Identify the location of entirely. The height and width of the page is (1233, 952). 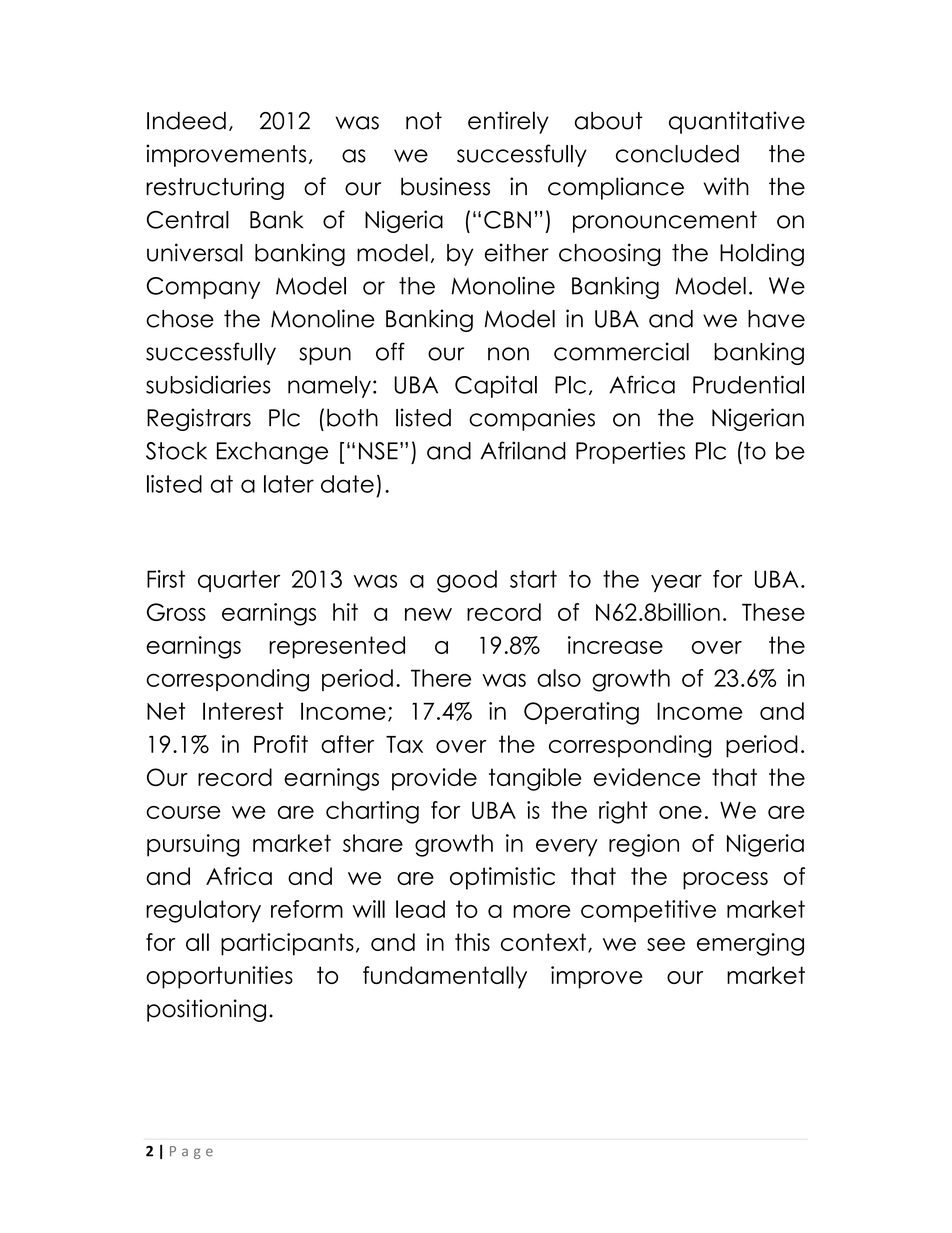
(508, 122).
